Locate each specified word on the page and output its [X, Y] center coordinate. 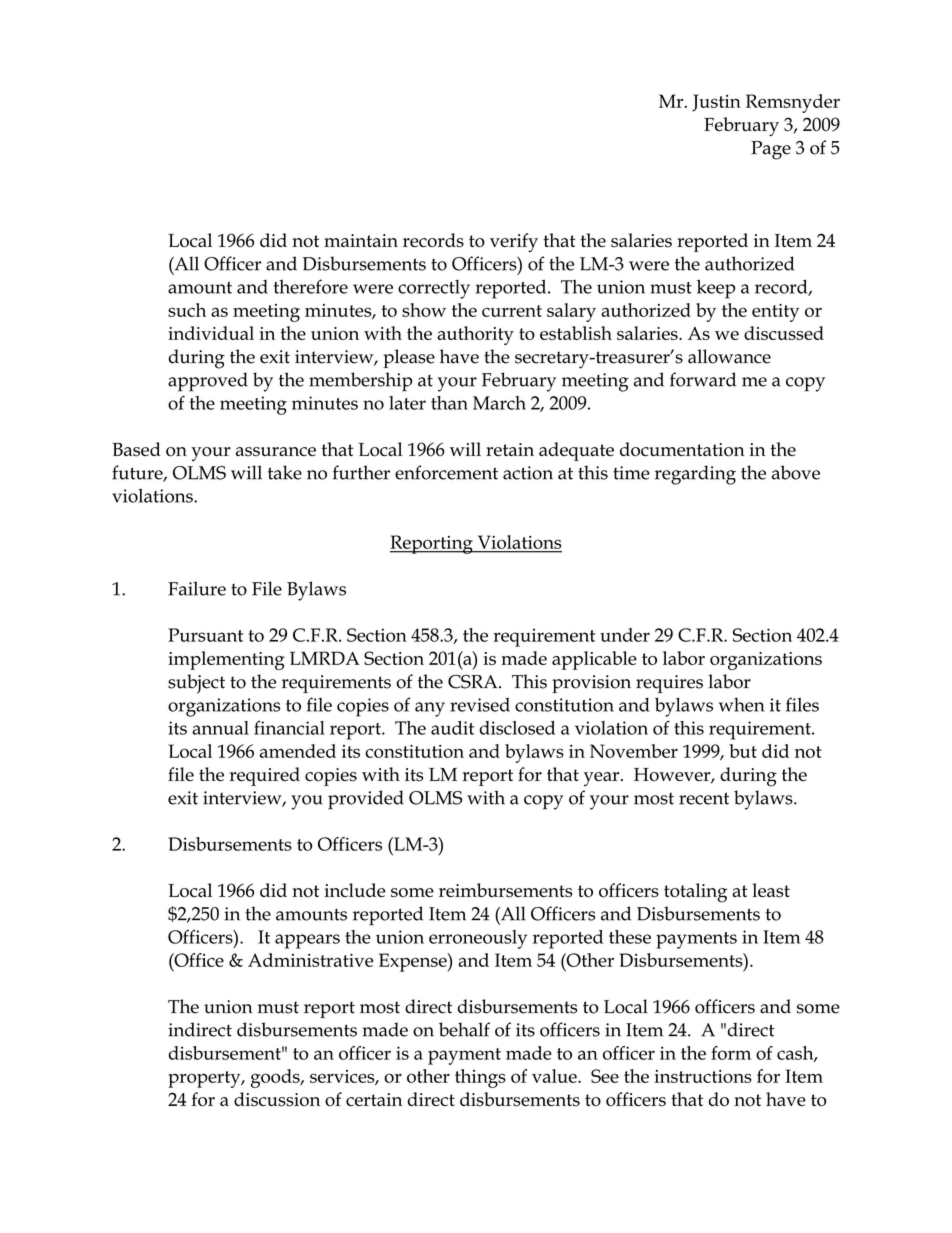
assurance [276, 452]
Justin [716, 103]
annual [220, 728]
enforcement [446, 472]
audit [452, 728]
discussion [277, 1099]
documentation [682, 449]
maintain [361, 240]
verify [514, 242]
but [743, 751]
